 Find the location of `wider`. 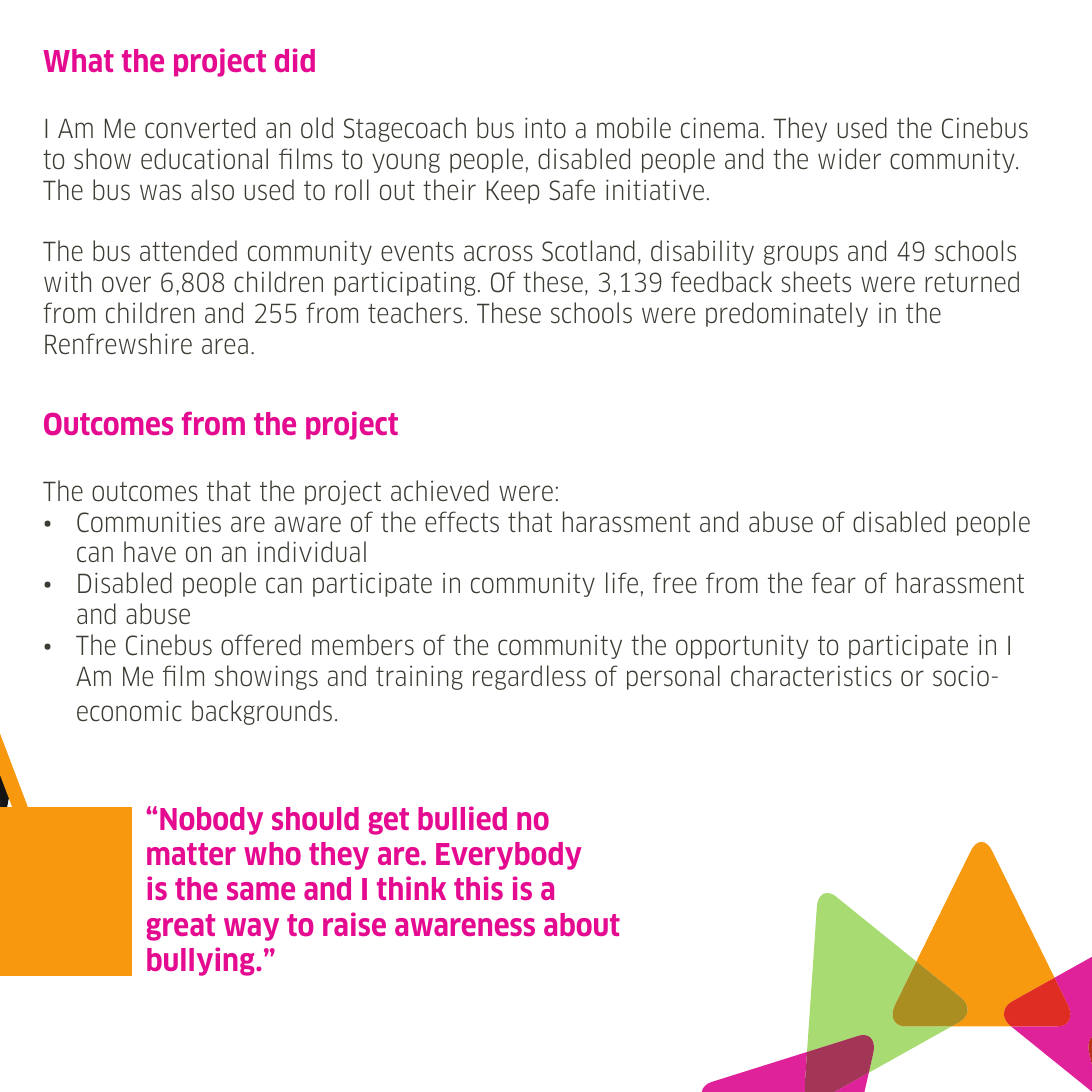

wider is located at coordinates (849, 159).
